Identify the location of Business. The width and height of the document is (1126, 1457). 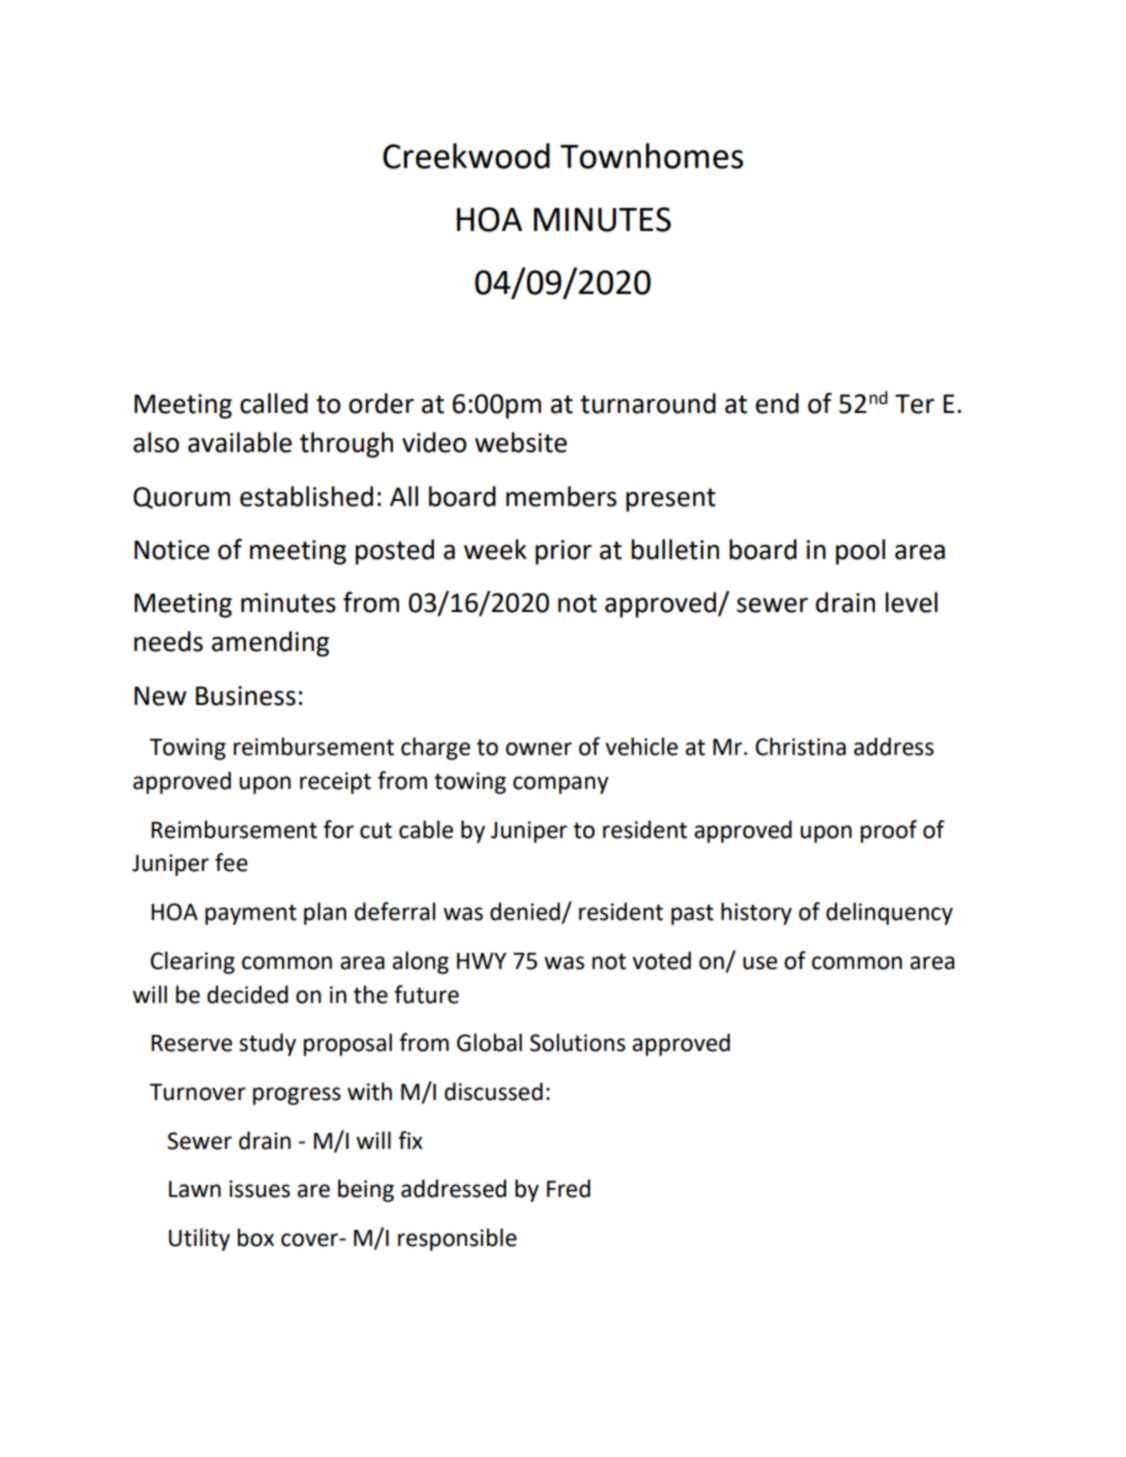
(246, 696).
